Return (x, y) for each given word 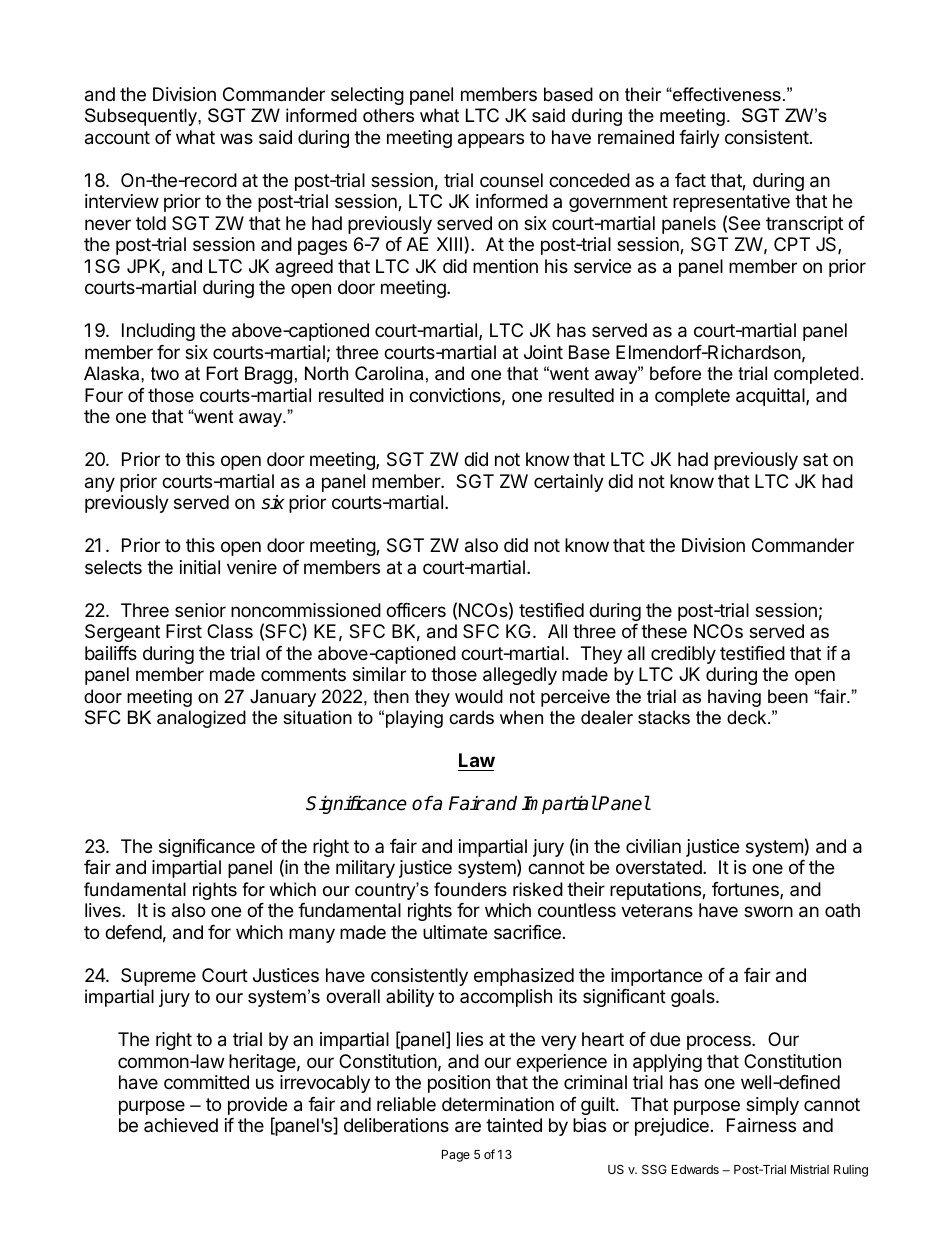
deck (748, 717)
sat (815, 459)
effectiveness (726, 94)
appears (491, 140)
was (236, 139)
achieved (181, 1125)
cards (471, 717)
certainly (569, 483)
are (468, 1127)
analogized (201, 719)
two (165, 373)
